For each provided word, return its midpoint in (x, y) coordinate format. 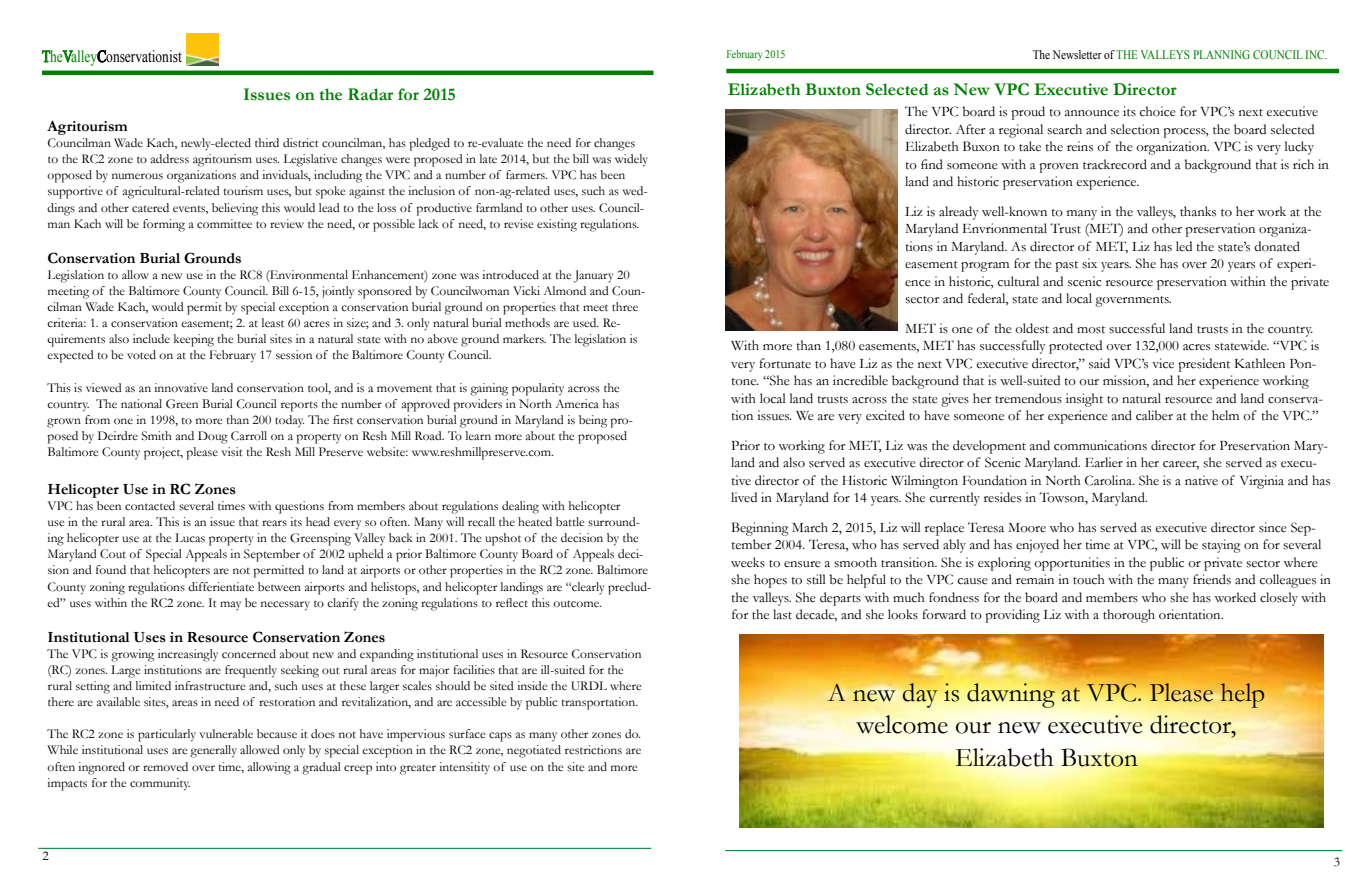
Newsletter (1077, 54)
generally (213, 751)
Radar (371, 94)
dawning (1011, 695)
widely (631, 160)
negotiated (534, 751)
